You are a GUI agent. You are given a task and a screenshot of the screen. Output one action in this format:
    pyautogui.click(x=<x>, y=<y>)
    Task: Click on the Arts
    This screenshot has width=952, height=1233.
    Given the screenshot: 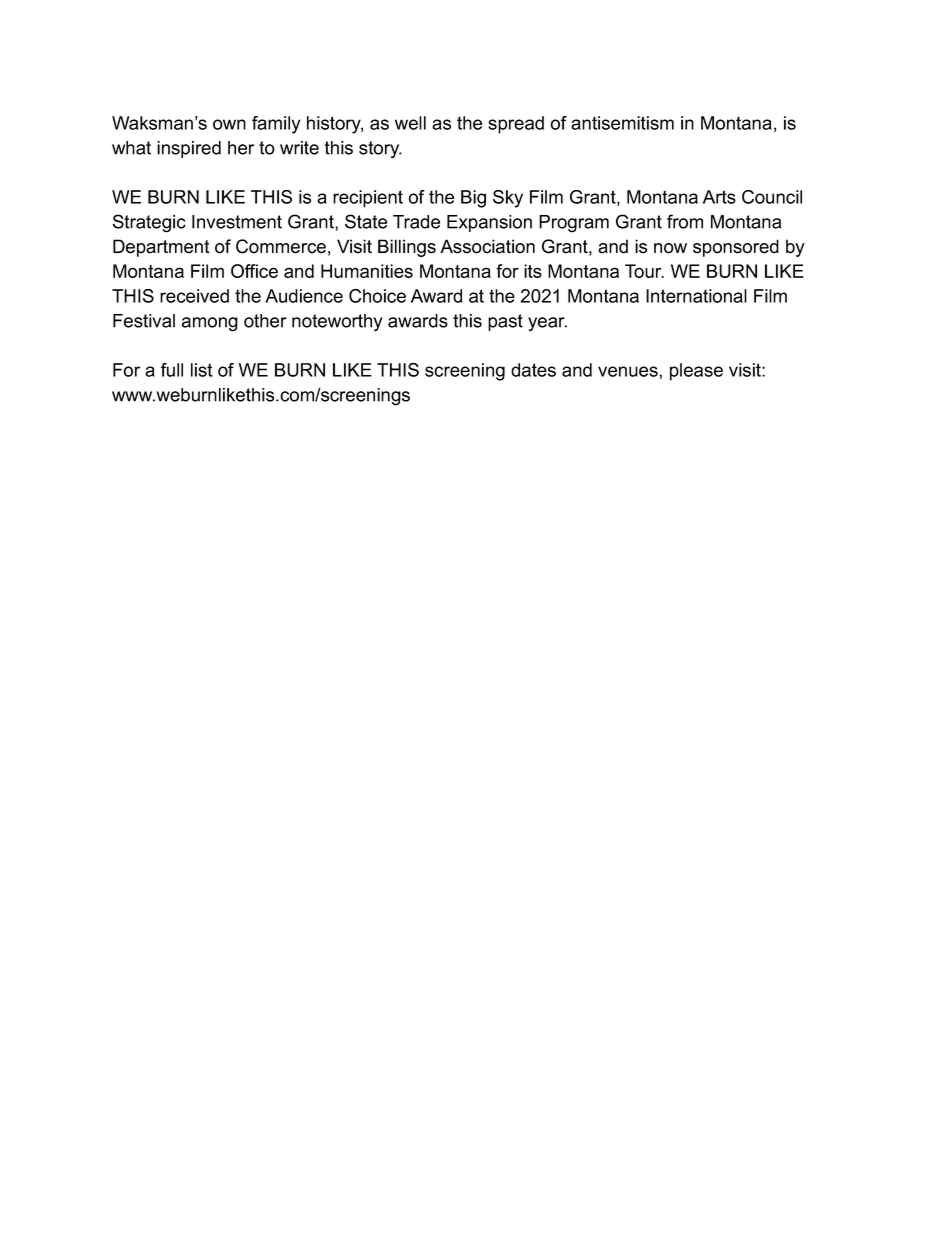 What is the action you would take?
    pyautogui.click(x=719, y=197)
